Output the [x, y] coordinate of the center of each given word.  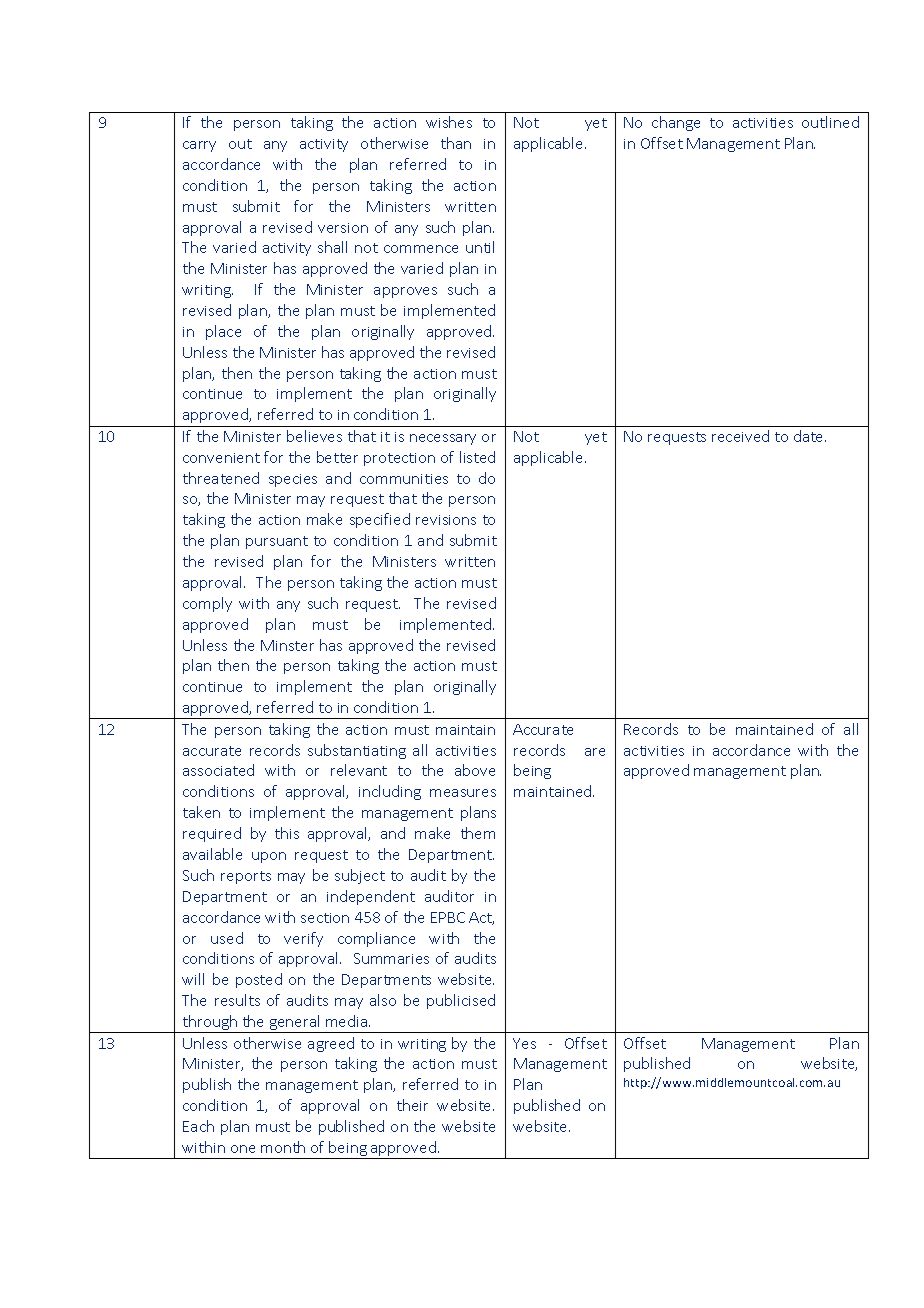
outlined [830, 122]
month [283, 1147]
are [595, 752]
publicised [461, 1001]
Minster [287, 645]
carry [199, 146]
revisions [446, 520]
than [456, 143]
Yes [524, 1043]
